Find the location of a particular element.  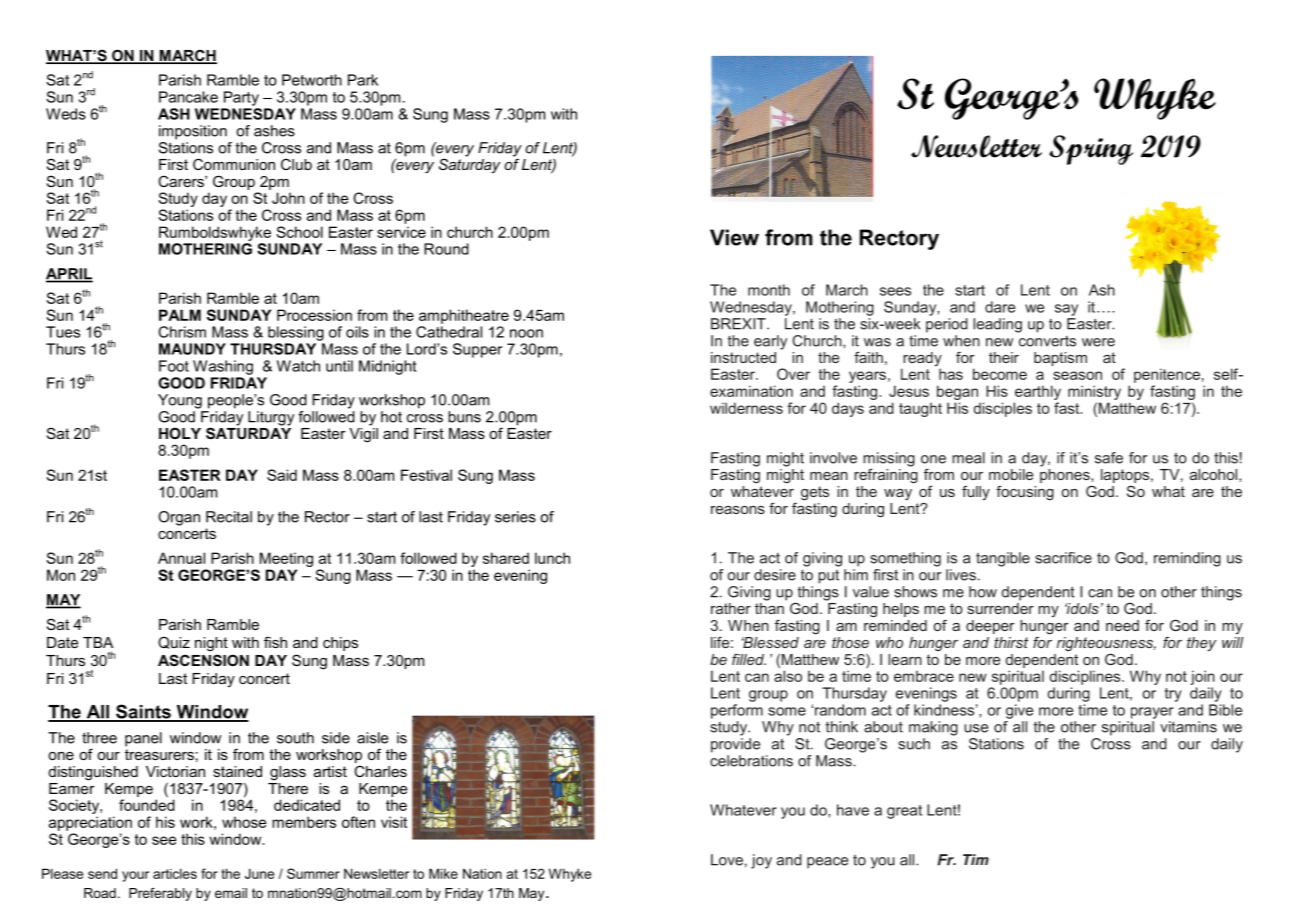

Love is located at coordinates (727, 860).
